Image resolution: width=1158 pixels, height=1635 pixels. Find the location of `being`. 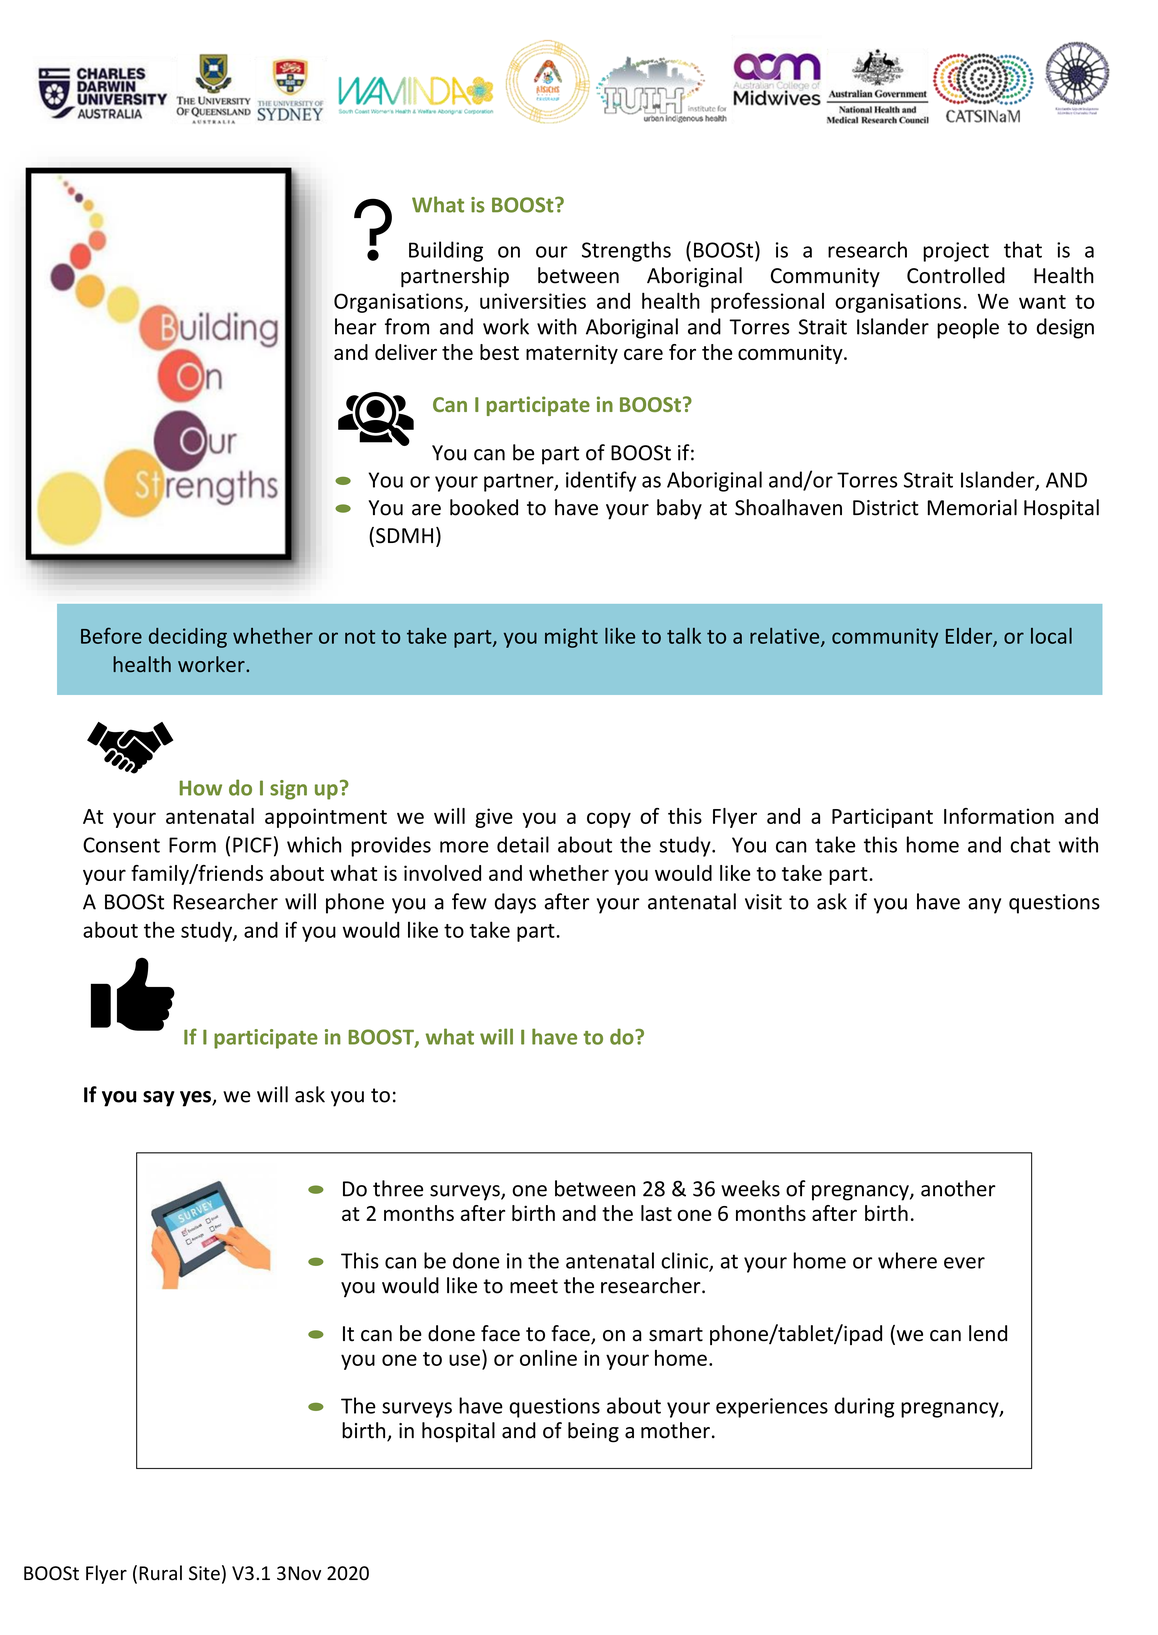

being is located at coordinates (593, 1432).
